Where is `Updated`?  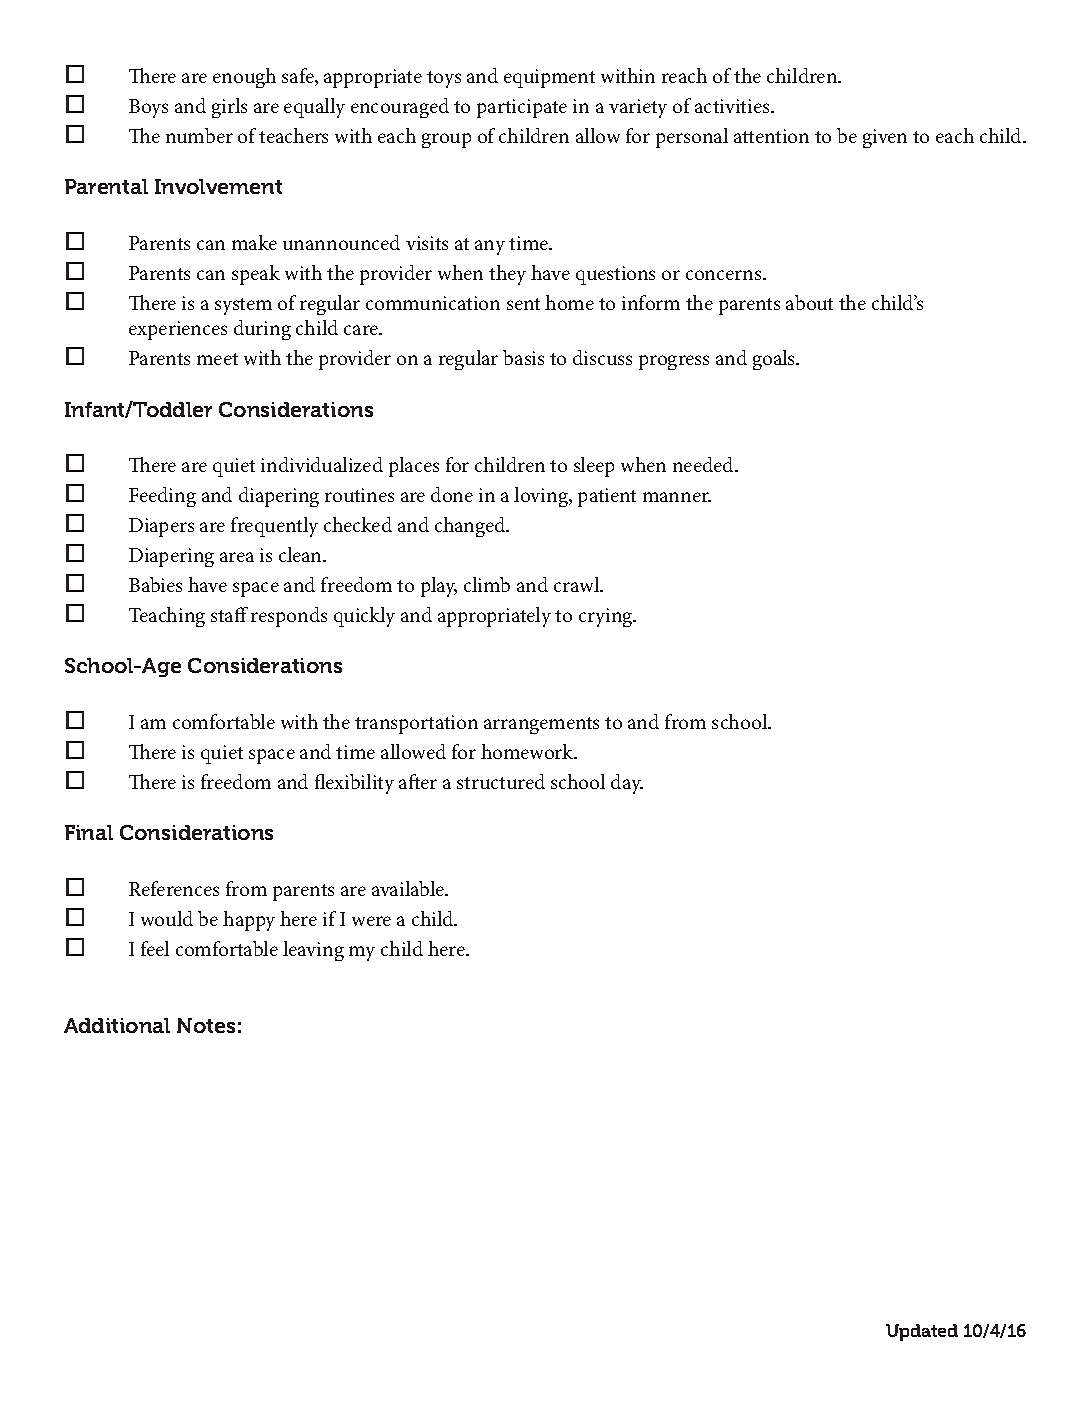 Updated is located at coordinates (922, 1332).
